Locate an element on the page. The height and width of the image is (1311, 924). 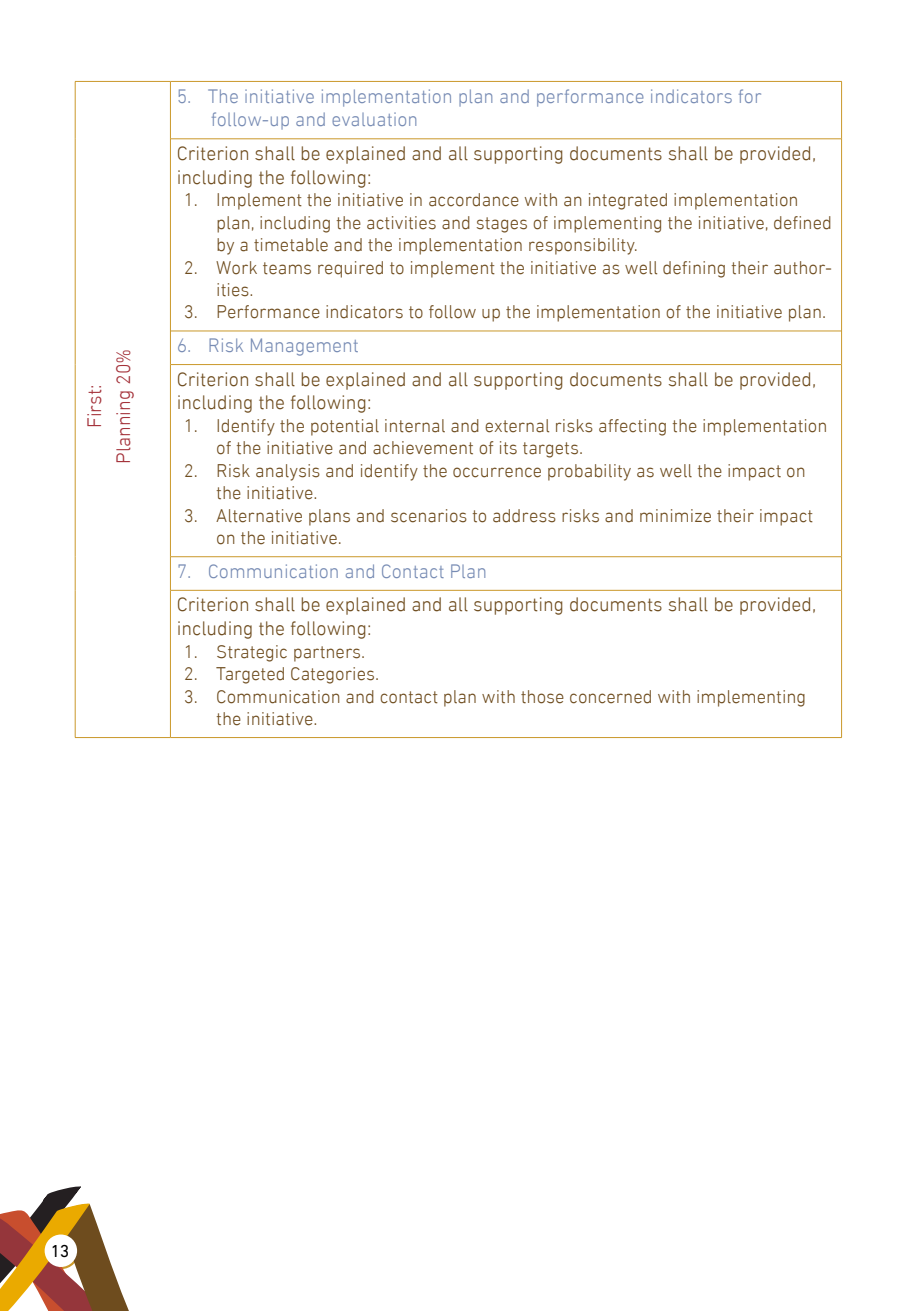
those is located at coordinates (542, 697).
